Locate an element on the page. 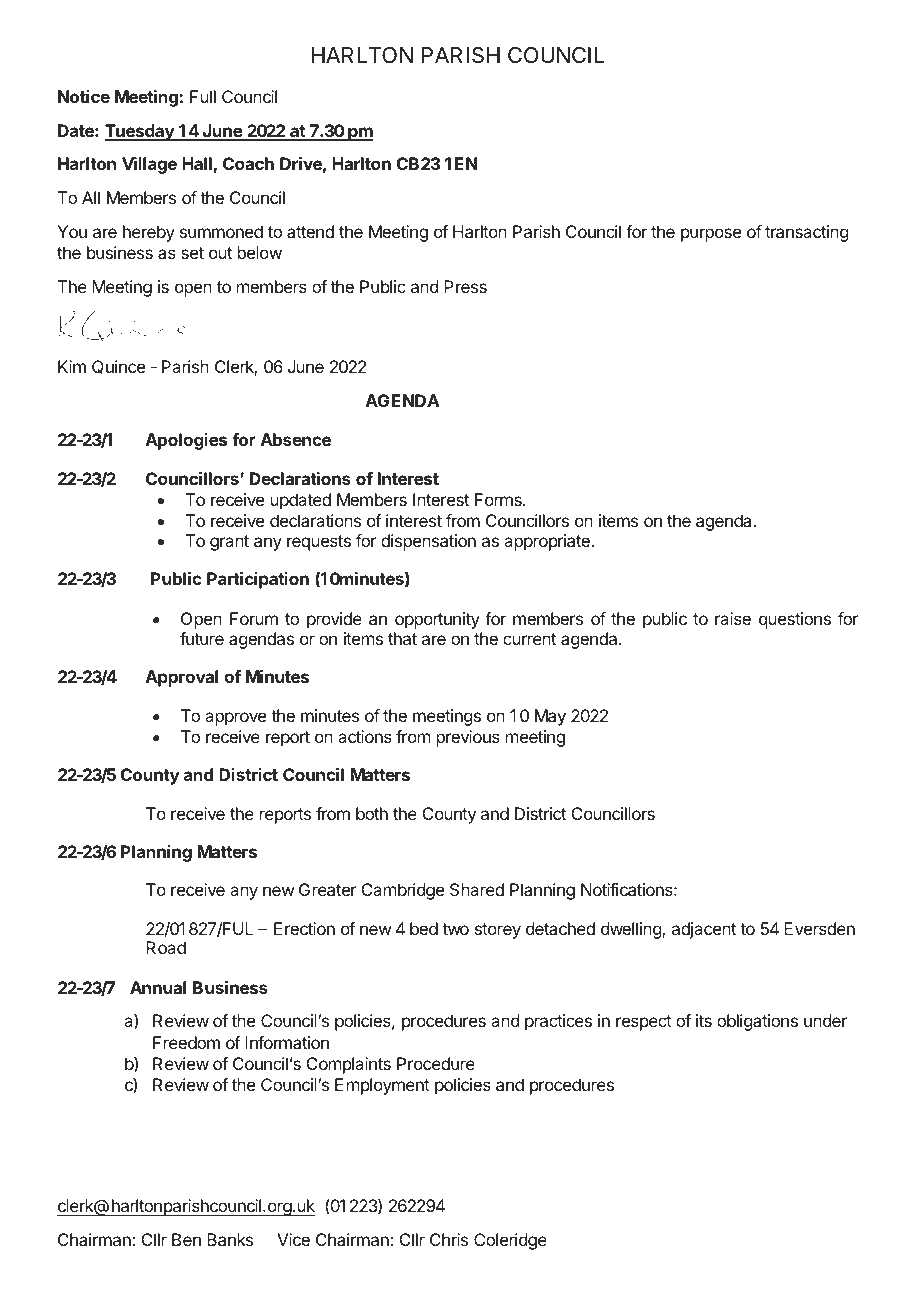 This document has height=1308, width=924. transacting is located at coordinates (806, 233).
